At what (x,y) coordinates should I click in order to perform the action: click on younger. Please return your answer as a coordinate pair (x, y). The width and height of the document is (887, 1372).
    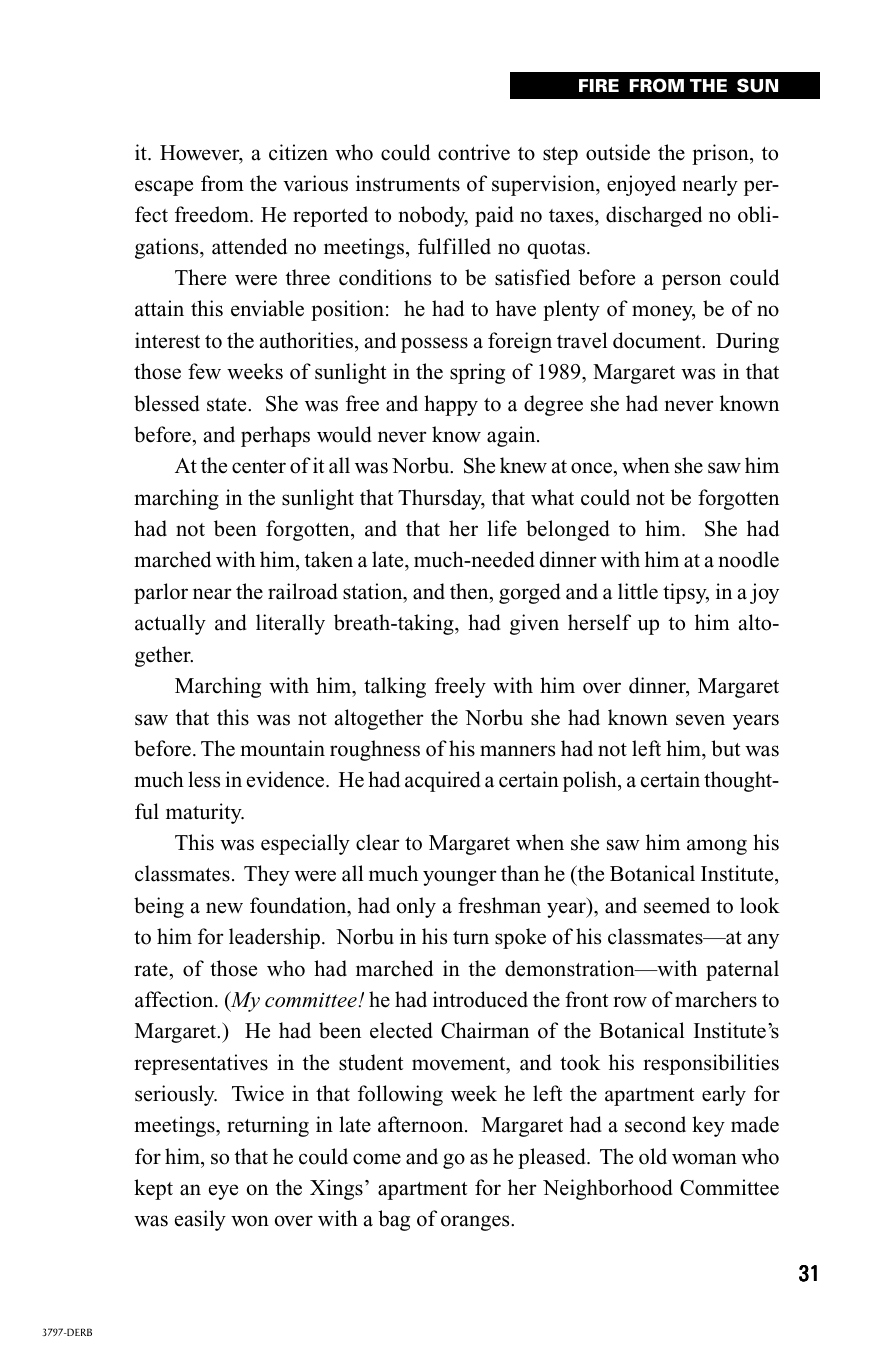
    Looking at the image, I should click on (459, 878).
